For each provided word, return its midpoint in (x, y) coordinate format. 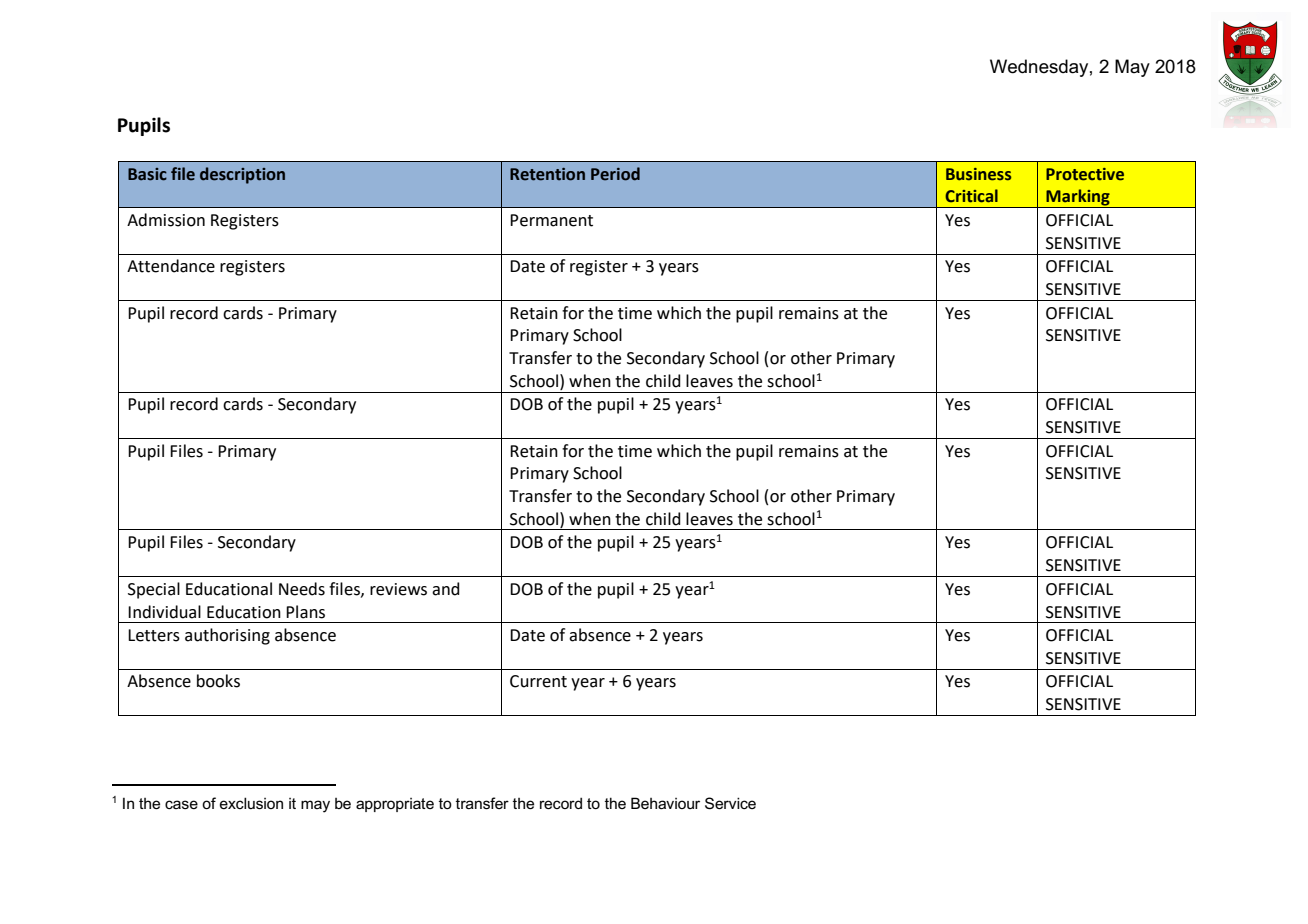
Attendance (171, 266)
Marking (1078, 198)
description (242, 175)
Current (538, 681)
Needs (302, 589)
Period (615, 174)
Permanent (551, 220)
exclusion (251, 803)
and (446, 589)
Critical (971, 196)
